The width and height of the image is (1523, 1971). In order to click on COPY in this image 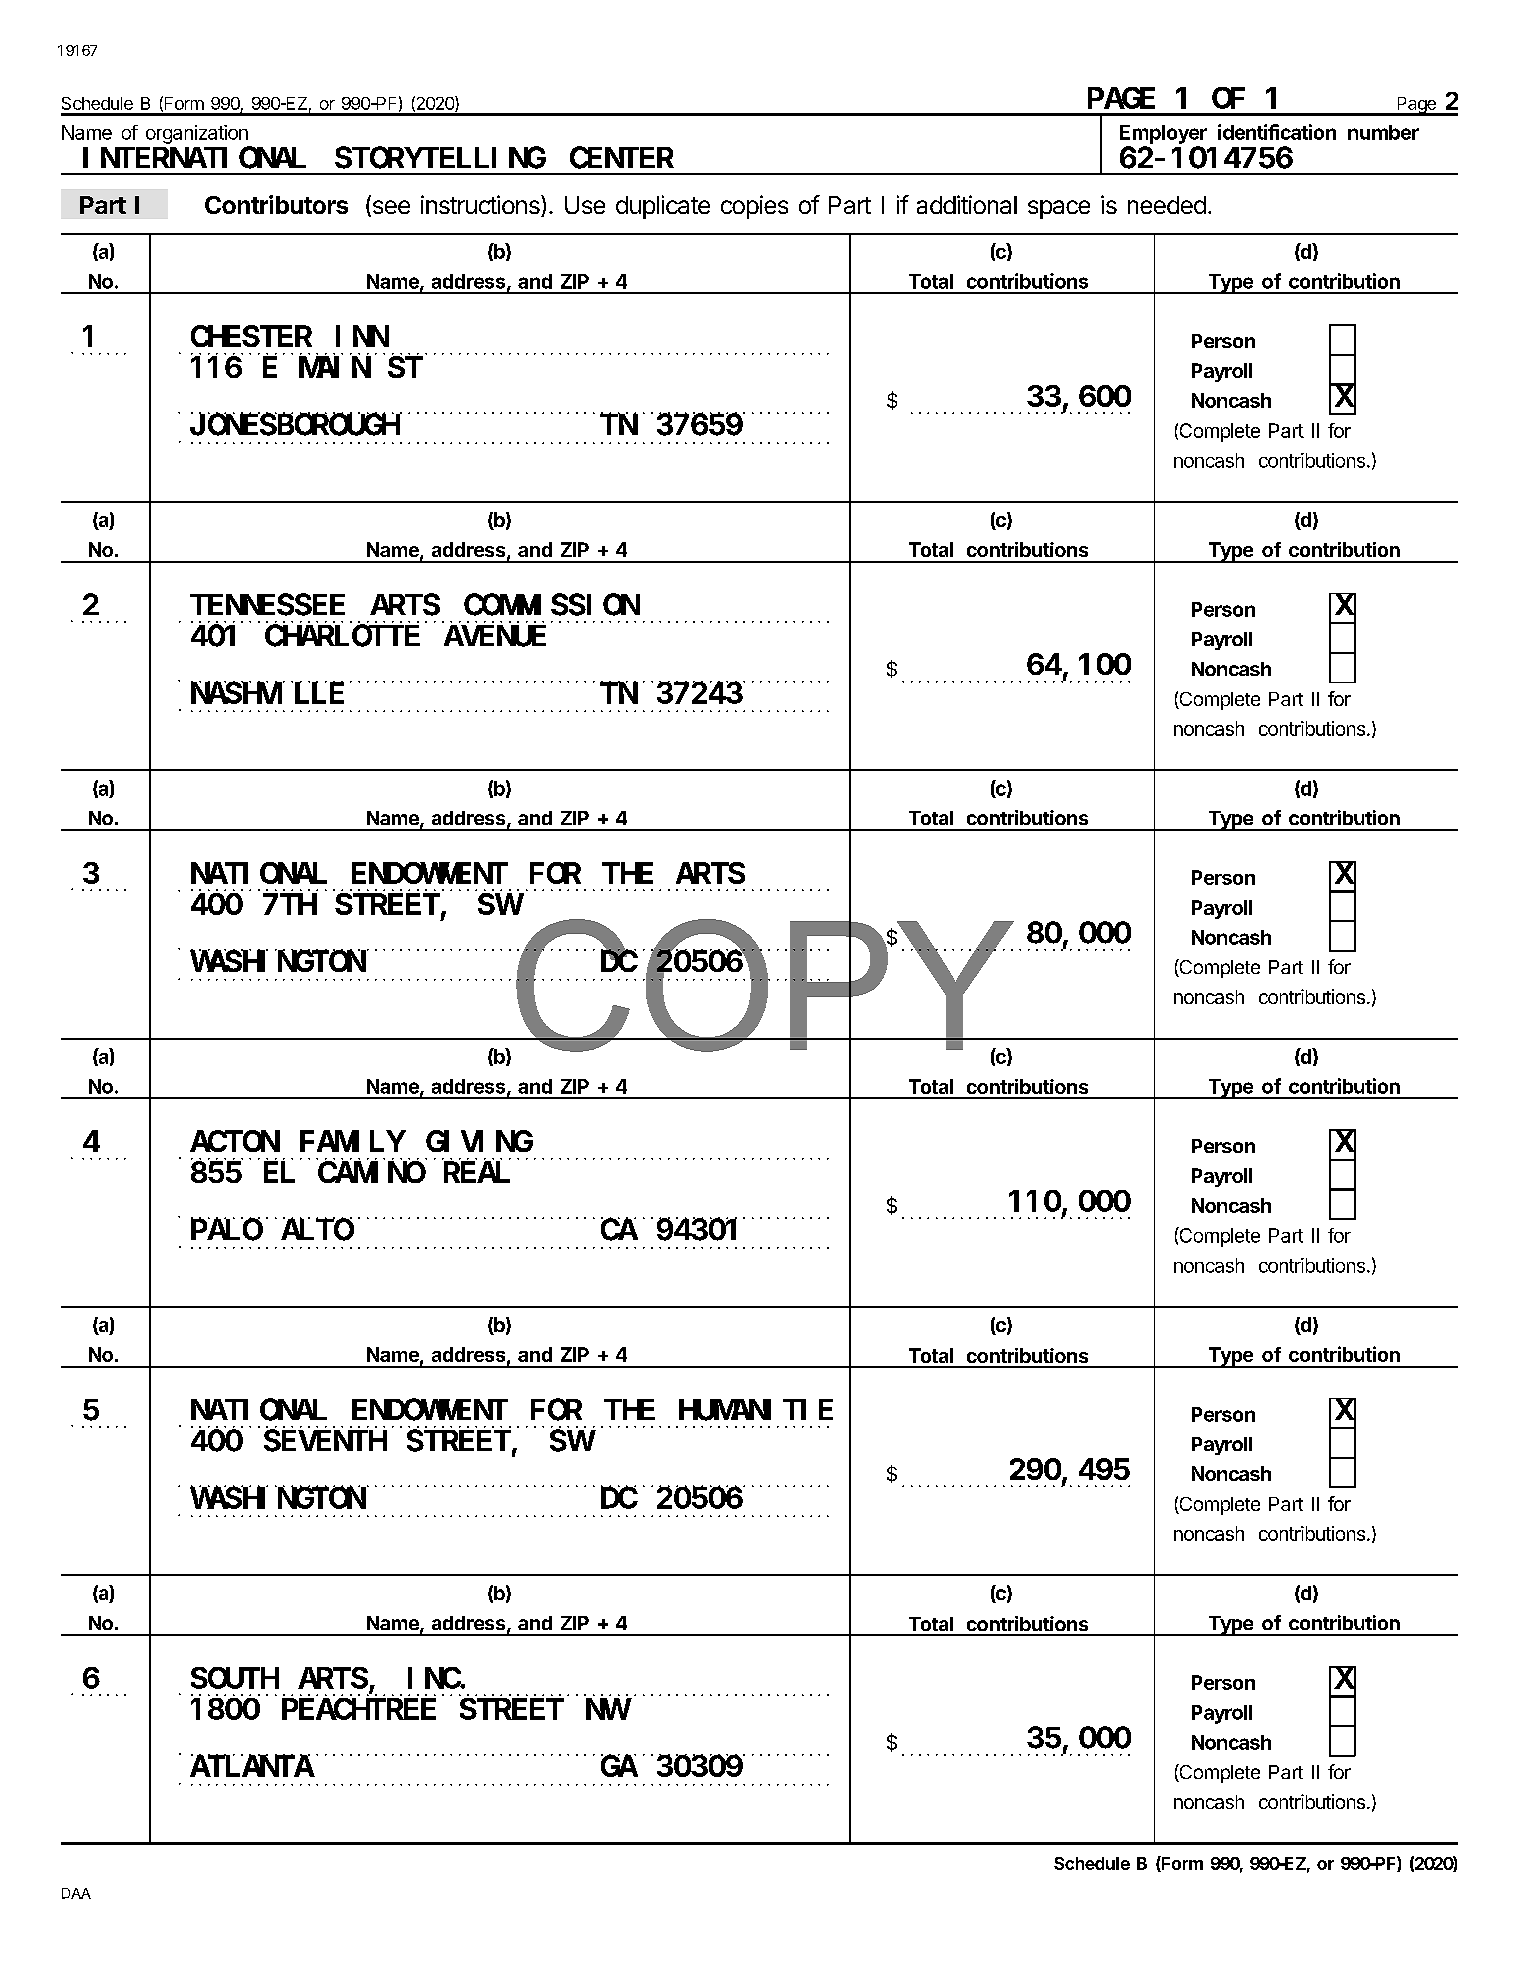, I will do `click(765, 985)`.
